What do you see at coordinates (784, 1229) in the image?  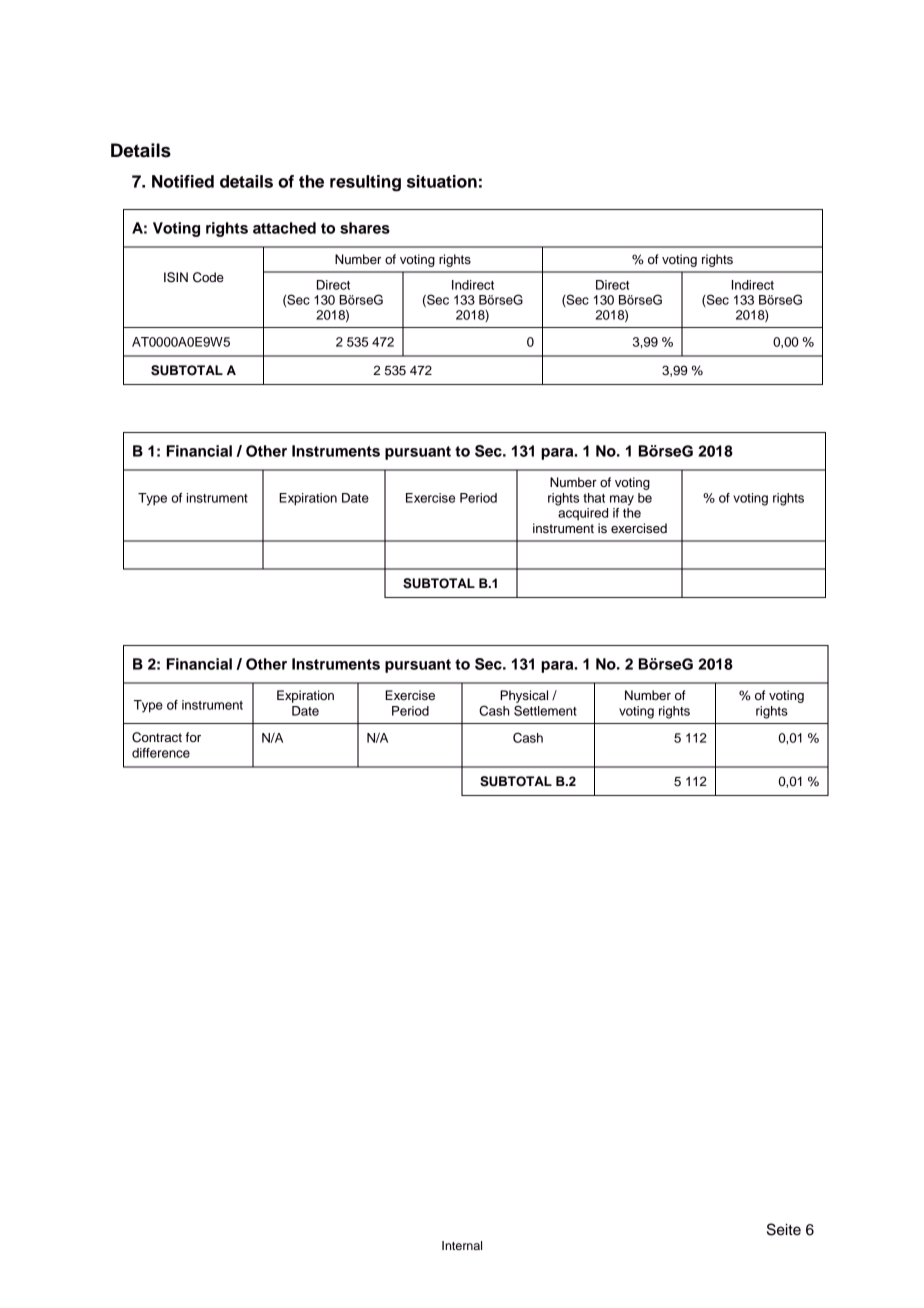 I see `Seite` at bounding box center [784, 1229].
